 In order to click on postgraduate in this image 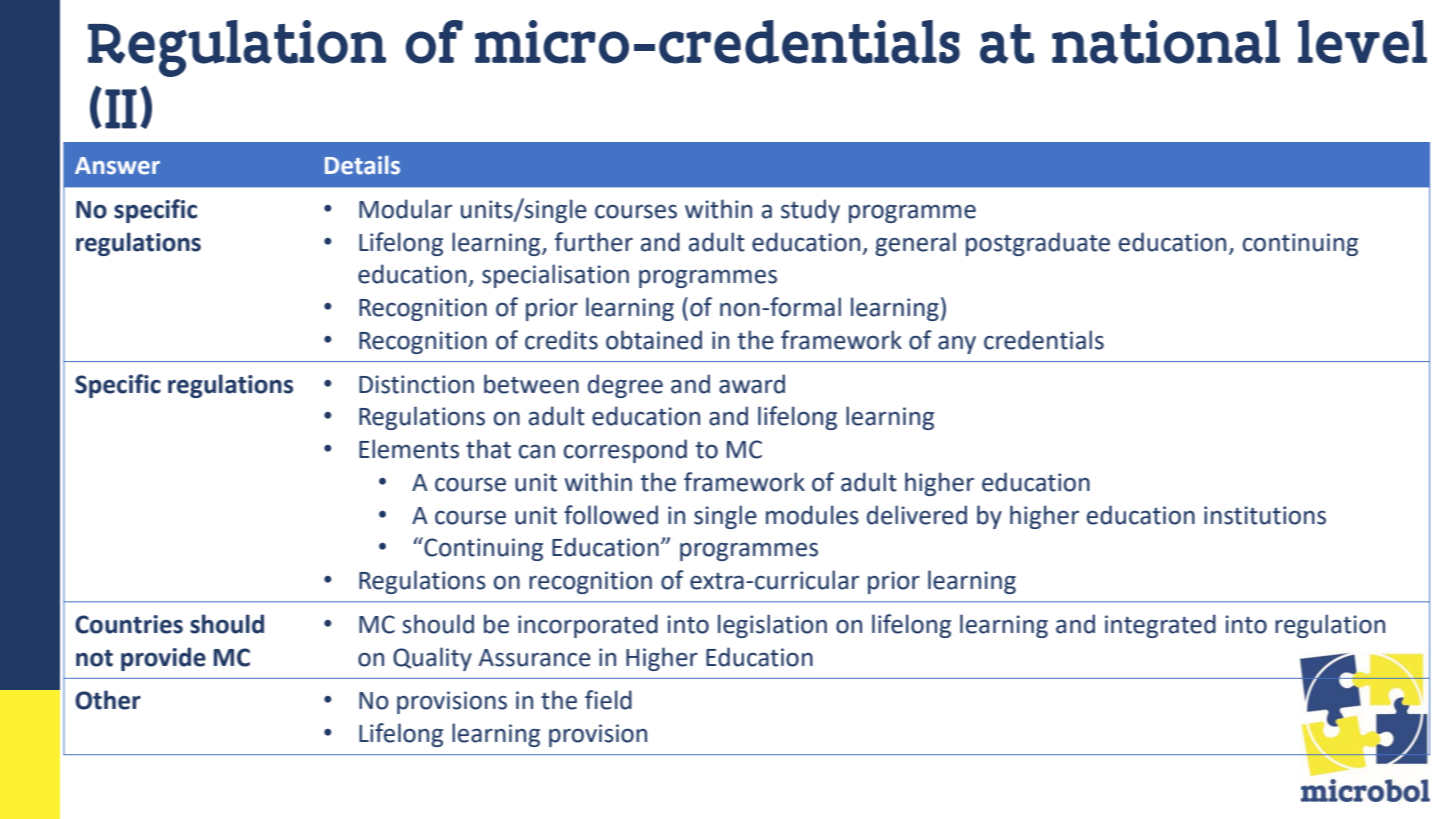, I will do `click(1038, 244)`.
